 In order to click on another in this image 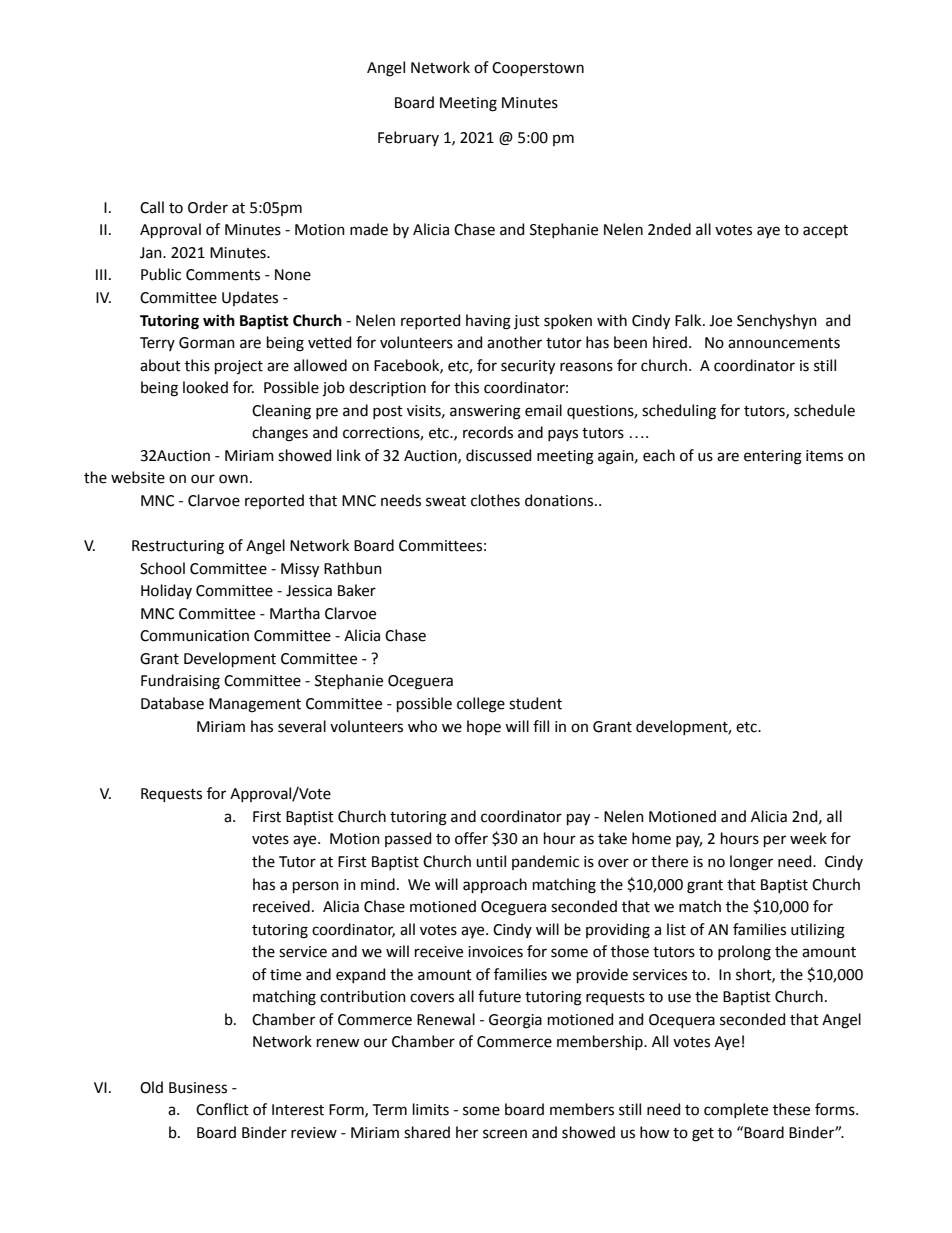, I will do `click(514, 342)`.
